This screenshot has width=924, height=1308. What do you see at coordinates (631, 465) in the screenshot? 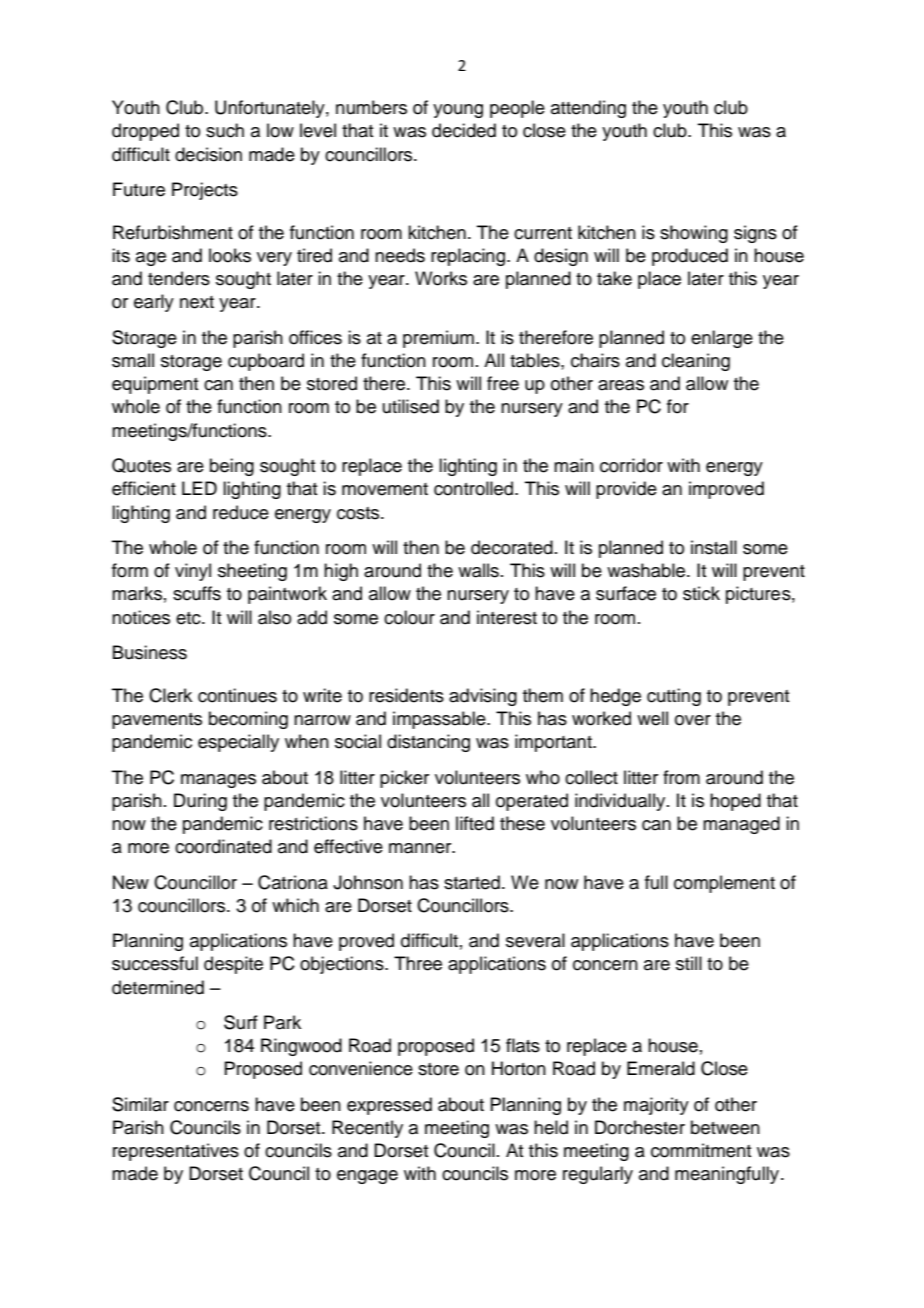
I see `corridor` at bounding box center [631, 465].
